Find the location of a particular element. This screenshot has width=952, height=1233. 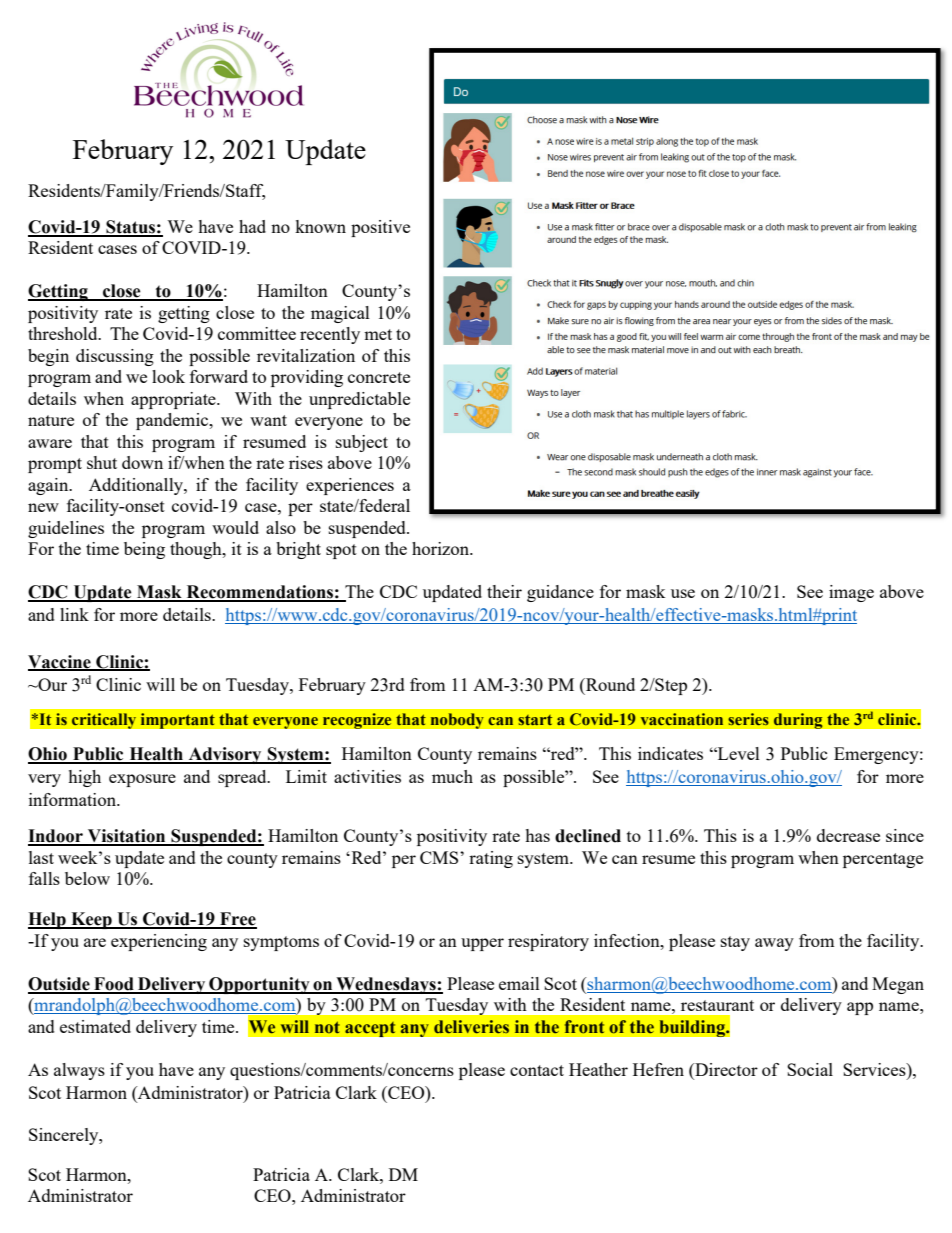

Vaccine is located at coordinates (60, 662).
